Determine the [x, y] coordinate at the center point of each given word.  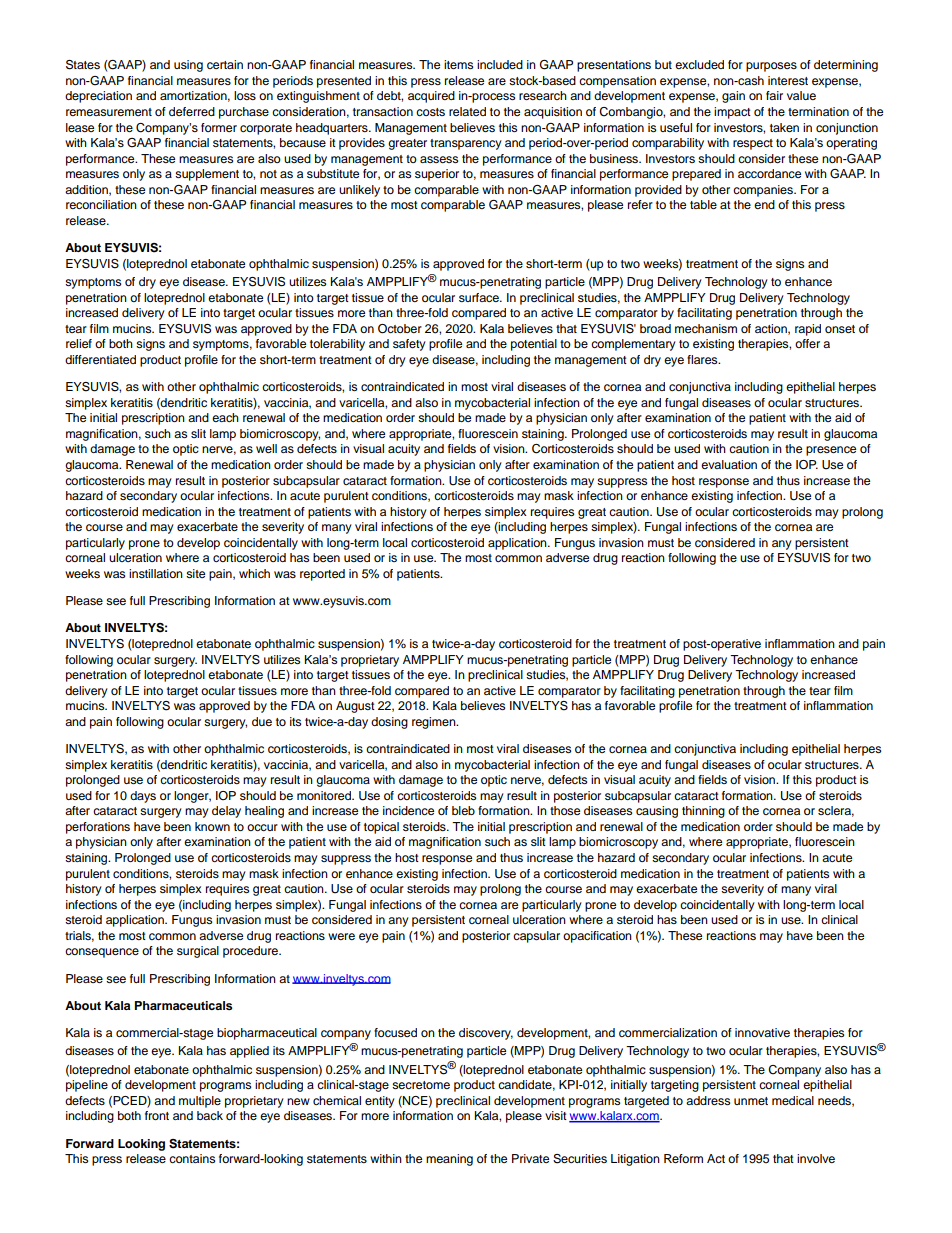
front [157, 1115]
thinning [703, 812]
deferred [192, 111]
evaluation [729, 464]
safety [409, 345]
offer [807, 343]
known [212, 826]
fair [774, 95]
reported [322, 575]
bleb [463, 810]
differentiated [100, 359]
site [195, 573]
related [467, 111]
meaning [449, 1160]
